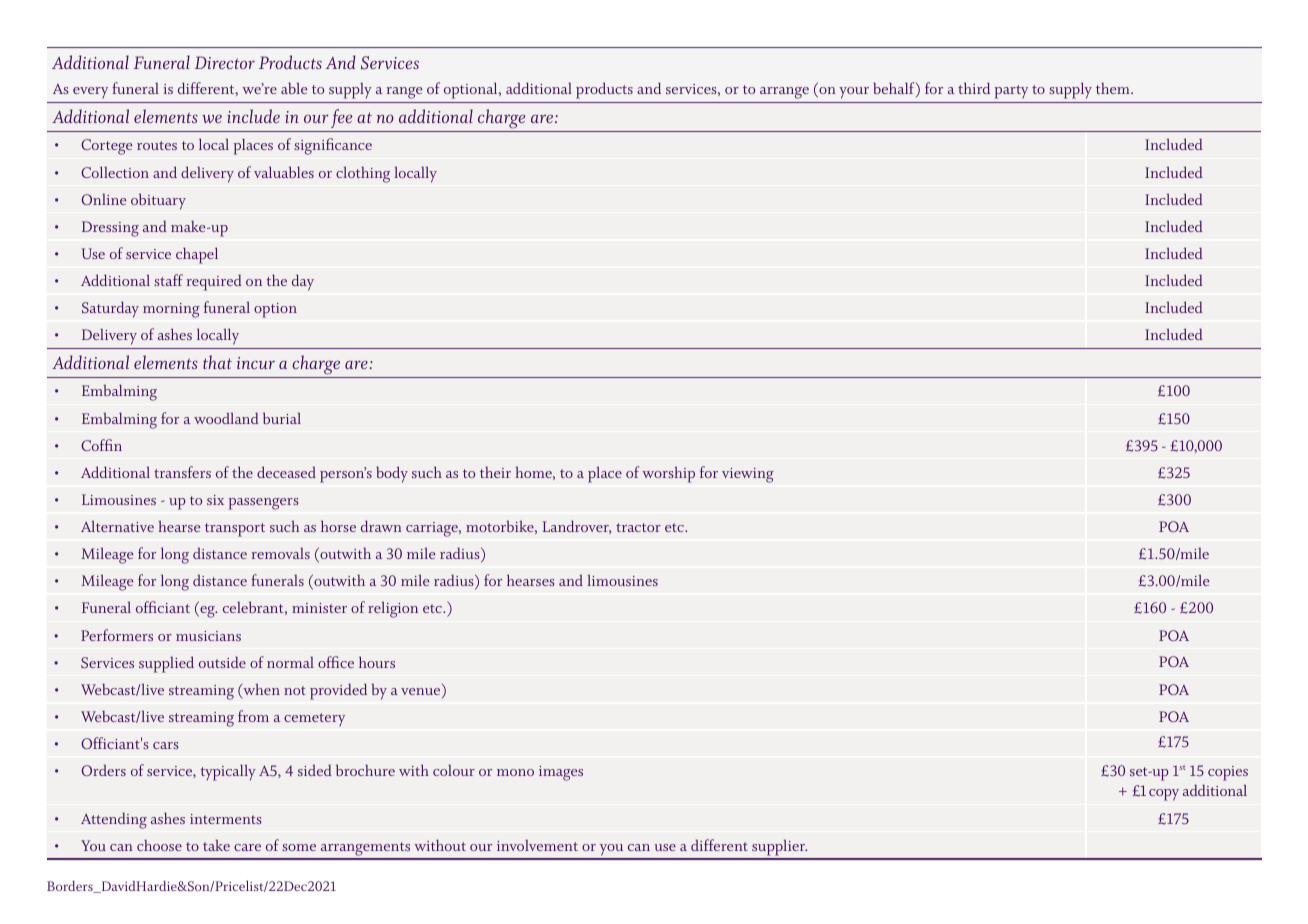 This document has width=1308, height=924. Describe the element at coordinates (537, 845) in the document. I see `involvement` at that location.
